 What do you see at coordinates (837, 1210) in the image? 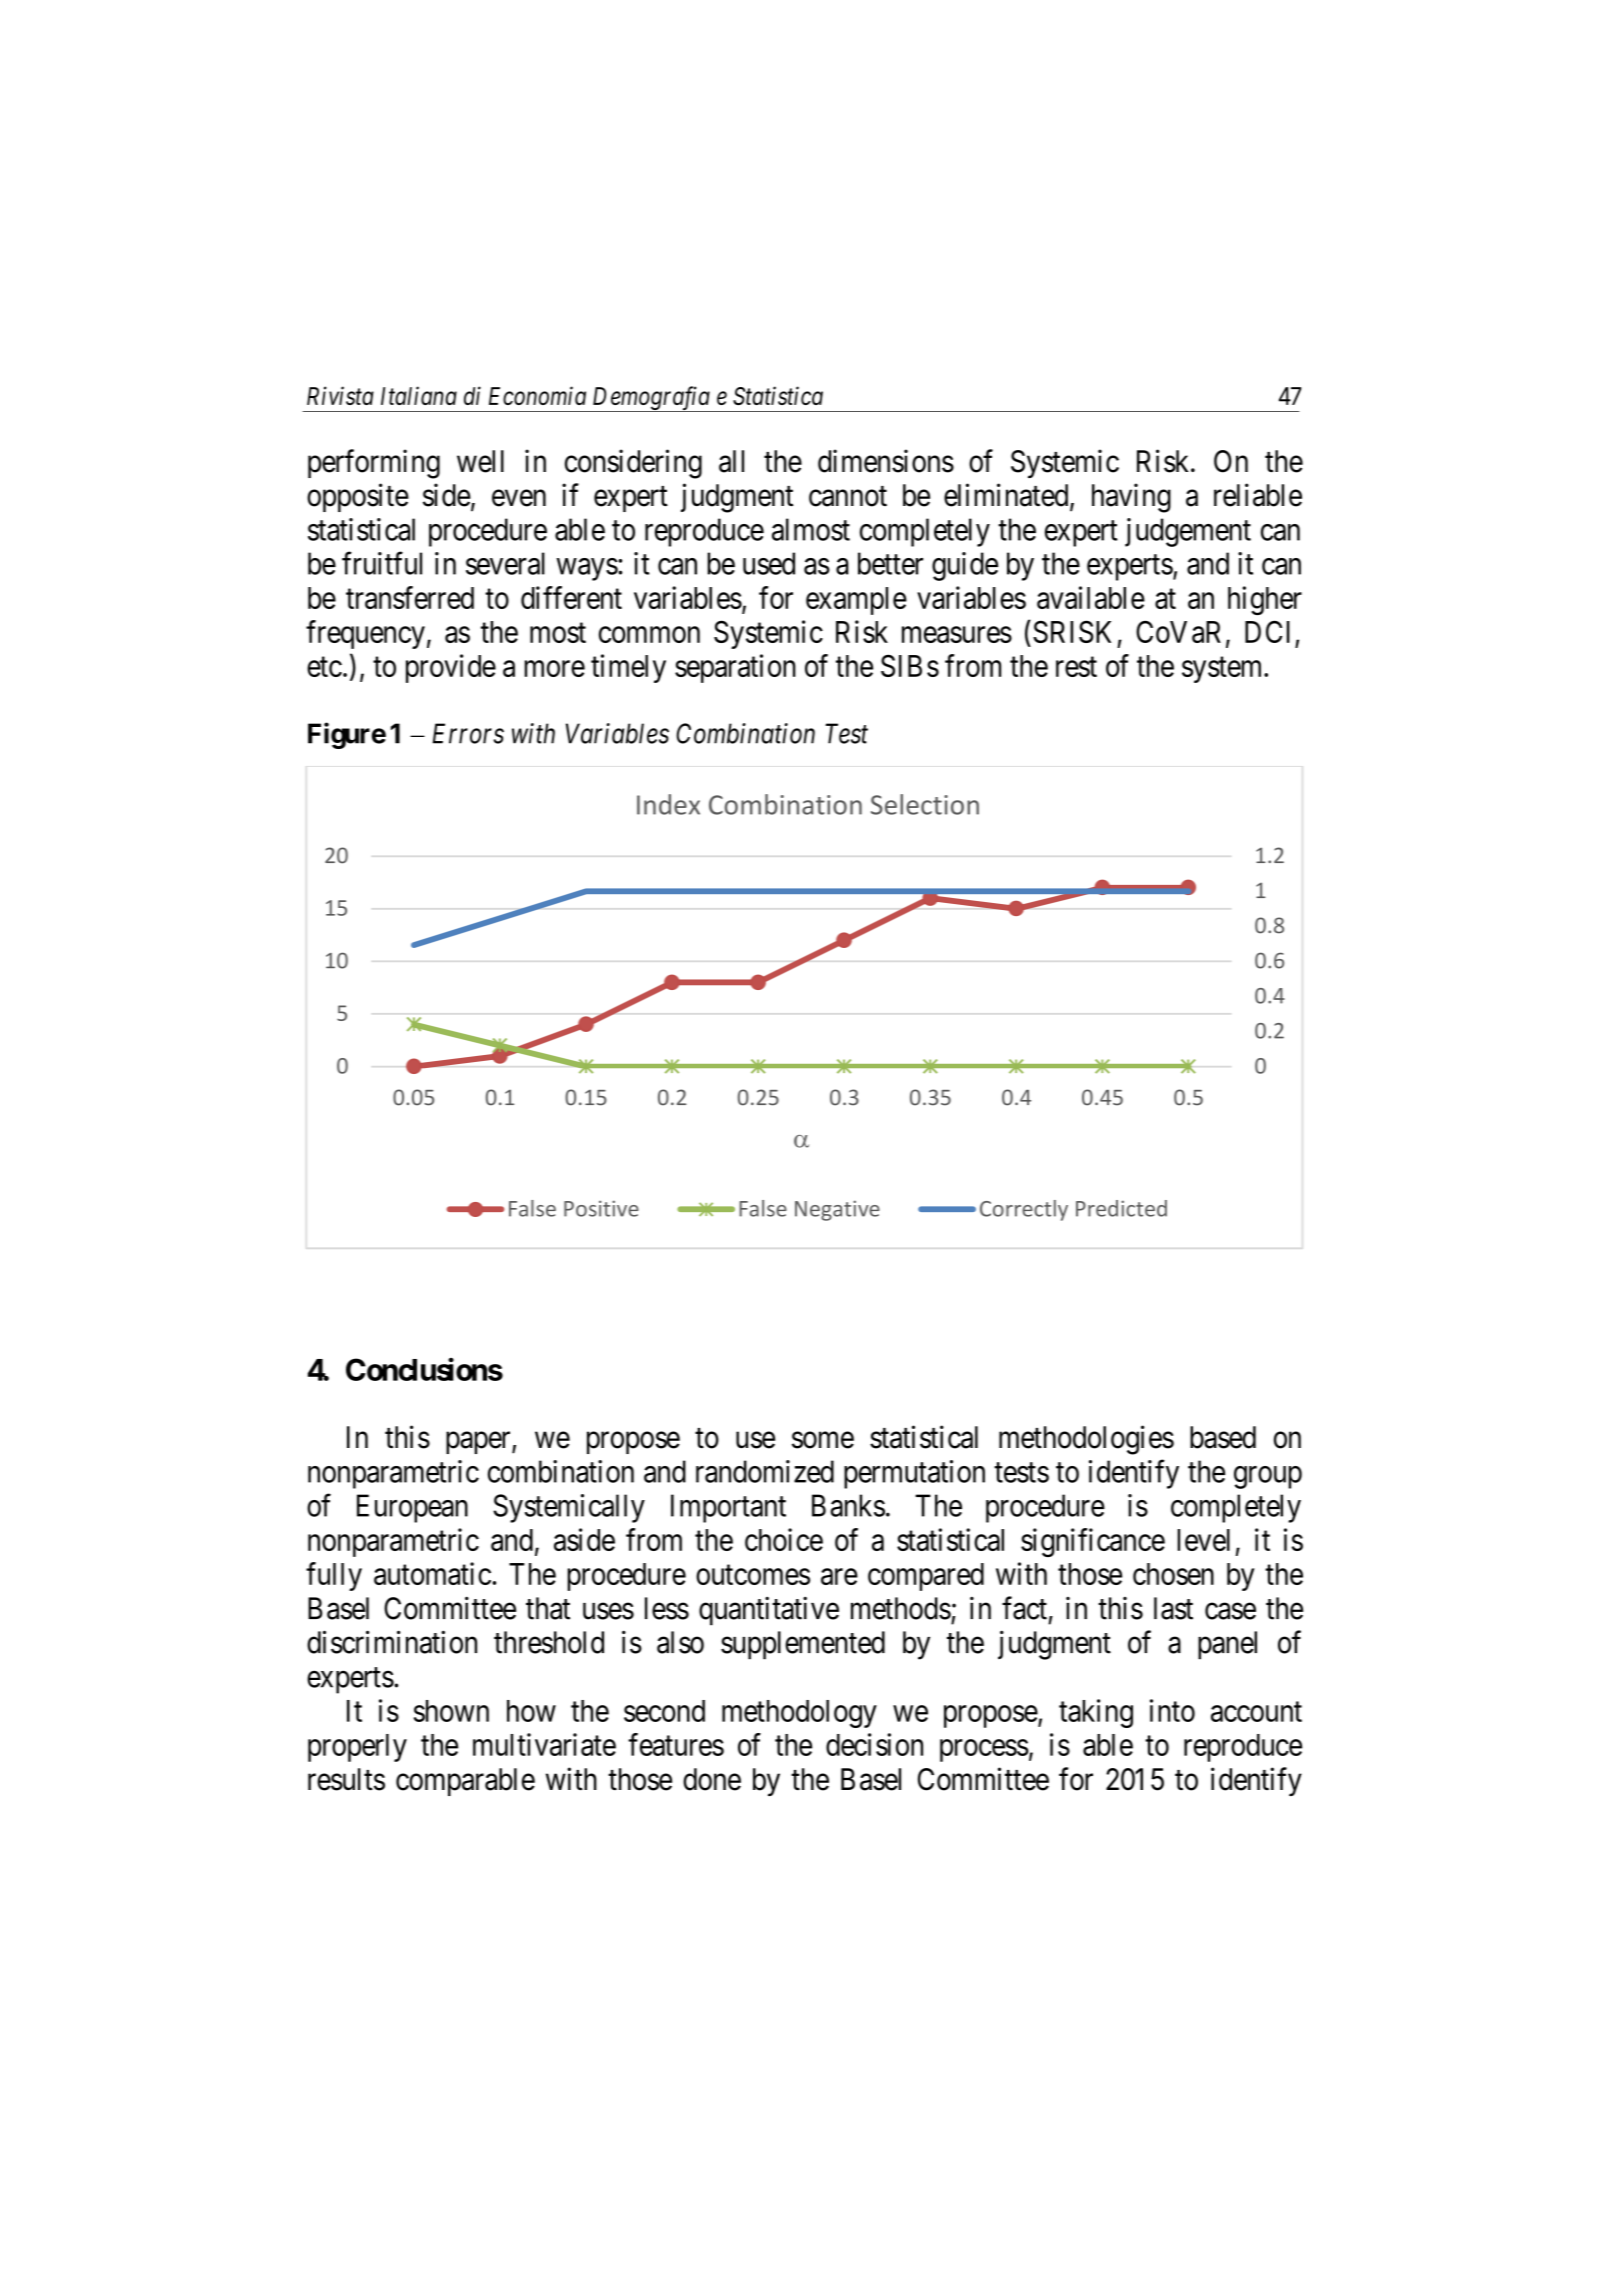
I see `Negative` at bounding box center [837, 1210].
